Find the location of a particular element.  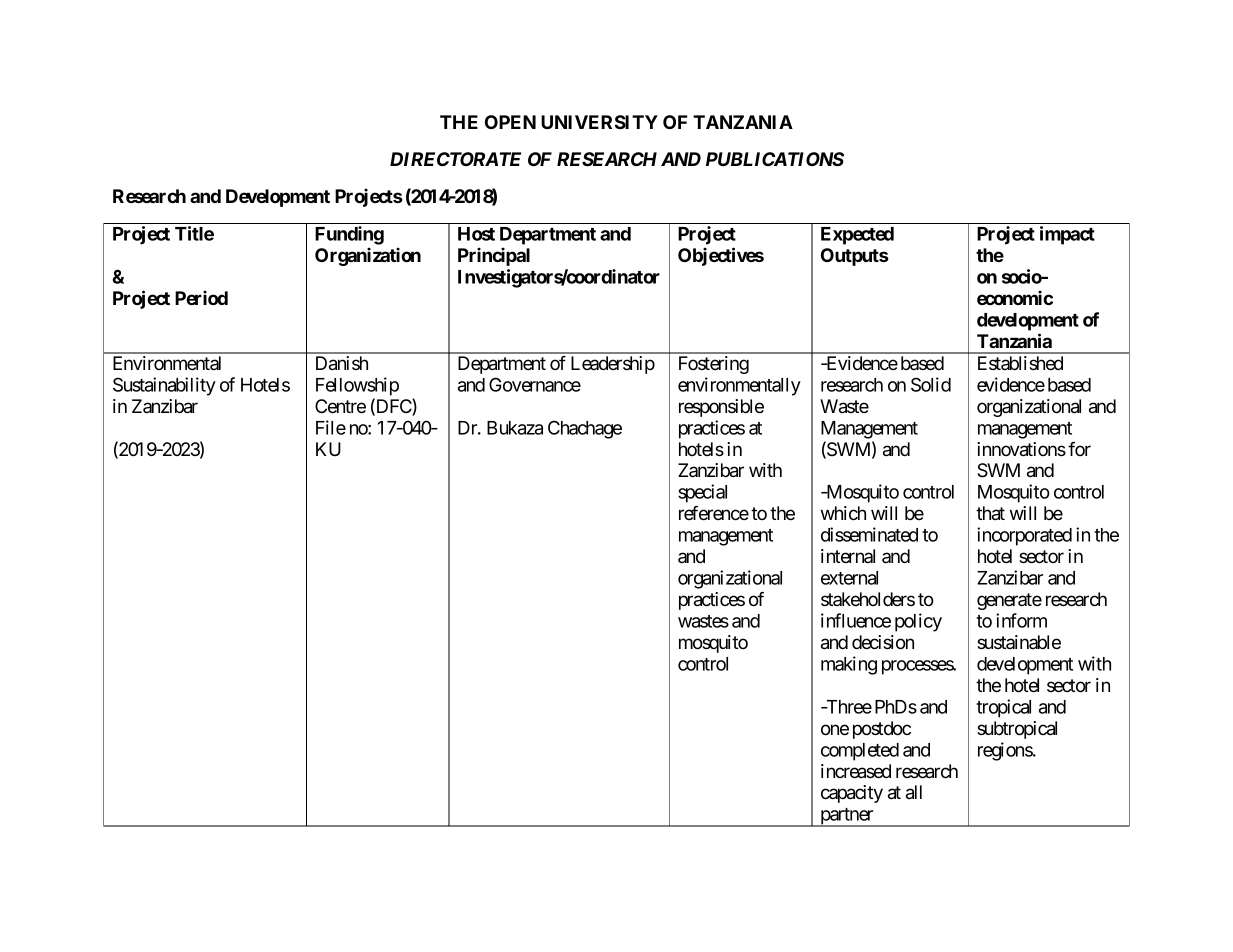

innovations is located at coordinates (1021, 449).
